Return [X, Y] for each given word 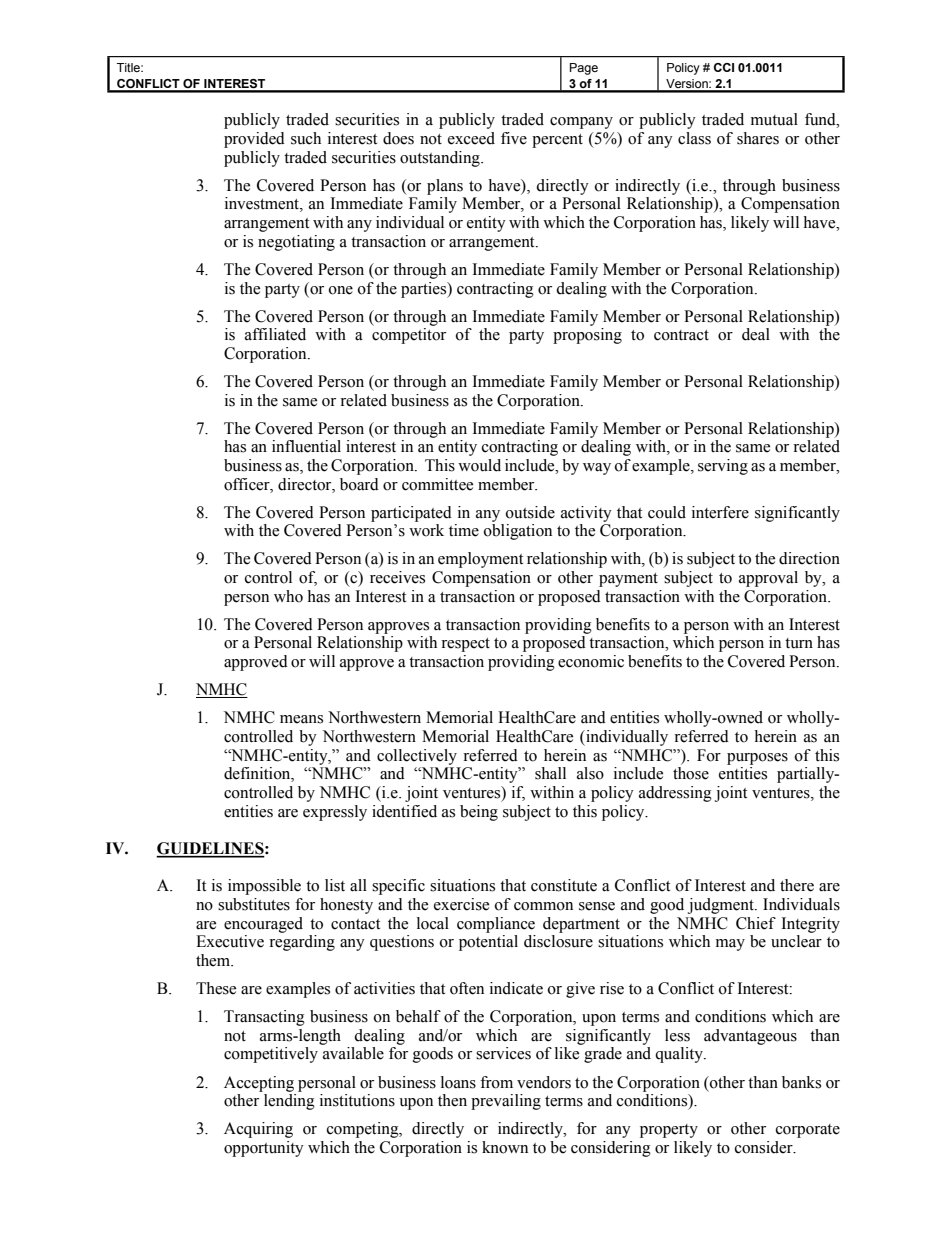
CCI [724, 67]
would [479, 465]
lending [289, 1102]
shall [550, 773]
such [306, 138]
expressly [335, 813]
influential [306, 446]
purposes [757, 759]
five [514, 138]
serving [723, 467]
